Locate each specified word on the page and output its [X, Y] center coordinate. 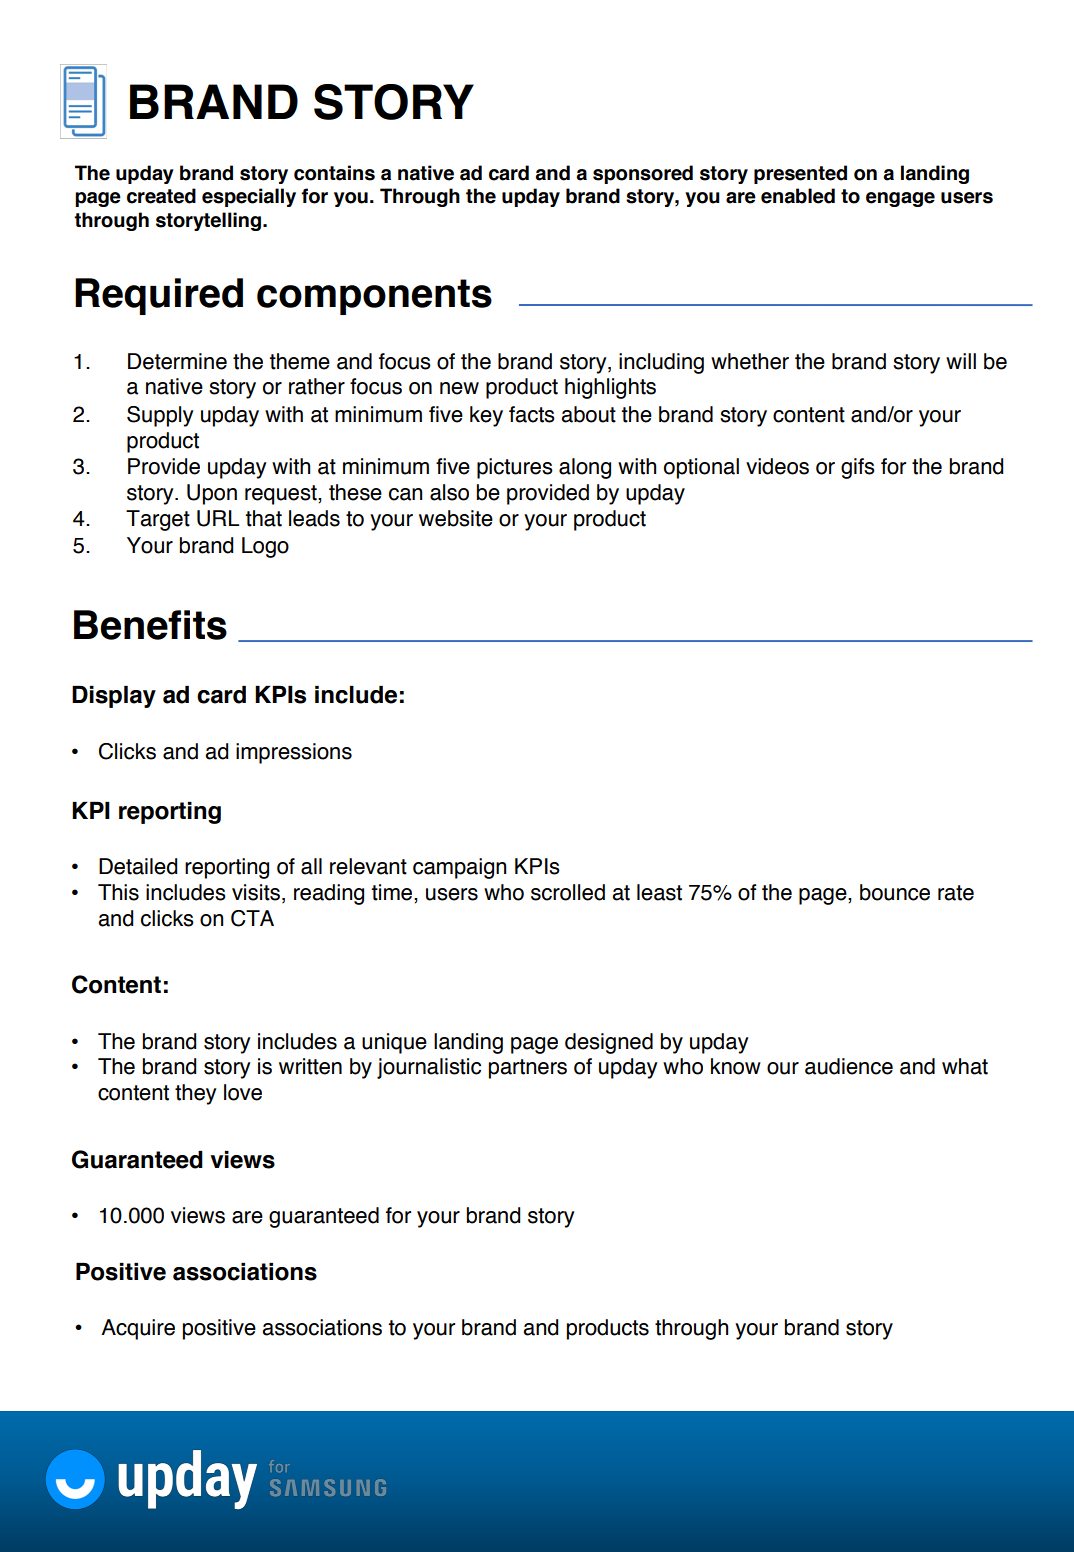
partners [528, 1069]
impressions [294, 753]
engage [900, 199]
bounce [895, 892]
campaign [459, 868]
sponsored [643, 174]
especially [249, 197]
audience [849, 1066]
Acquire [138, 1329]
